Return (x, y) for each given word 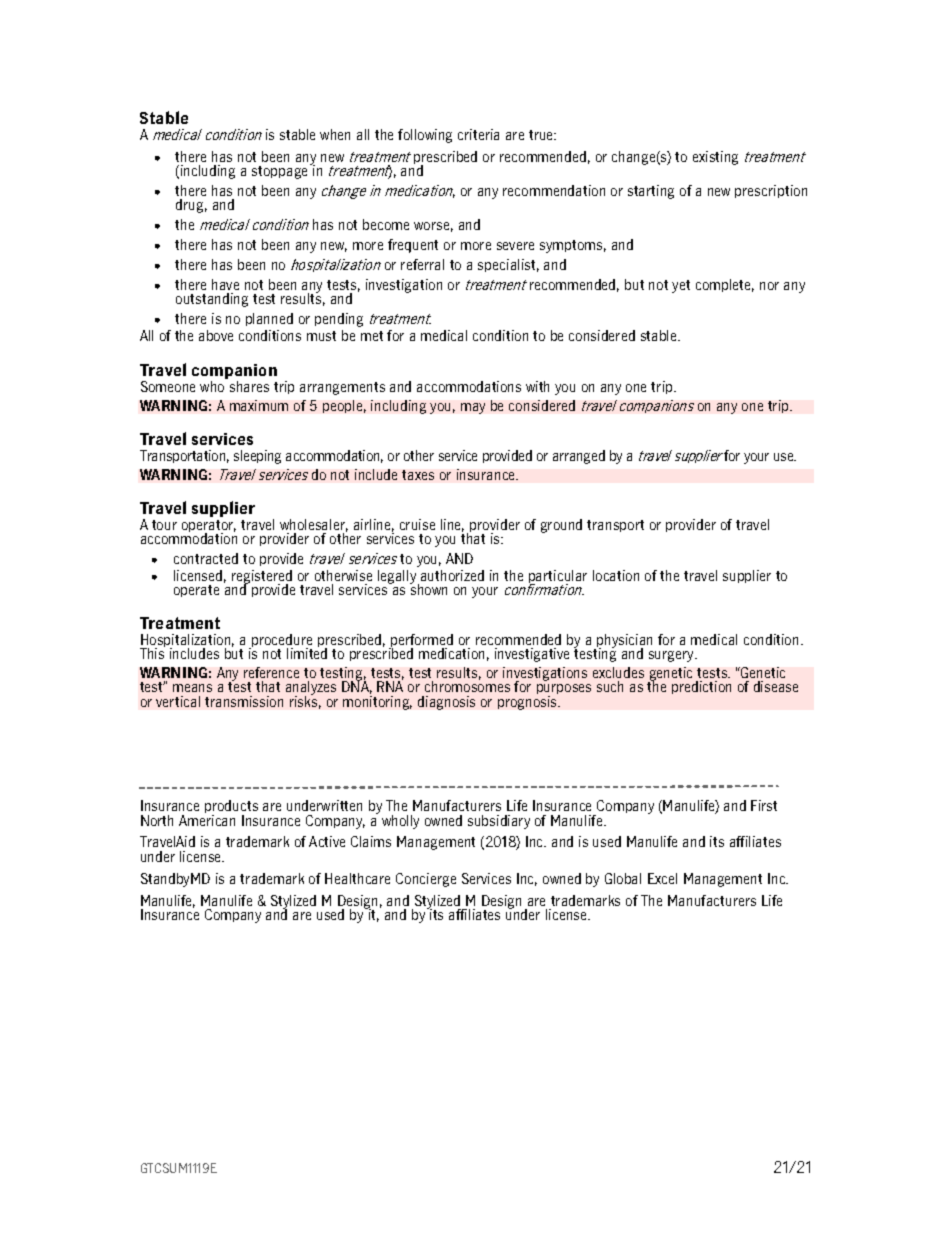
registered (262, 578)
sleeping (257, 457)
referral (422, 264)
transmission (244, 701)
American (207, 819)
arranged (579, 457)
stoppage (281, 171)
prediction (701, 687)
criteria (478, 134)
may (473, 408)
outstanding (212, 300)
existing (715, 158)
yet (681, 286)
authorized (452, 575)
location (616, 575)
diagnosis (446, 703)
